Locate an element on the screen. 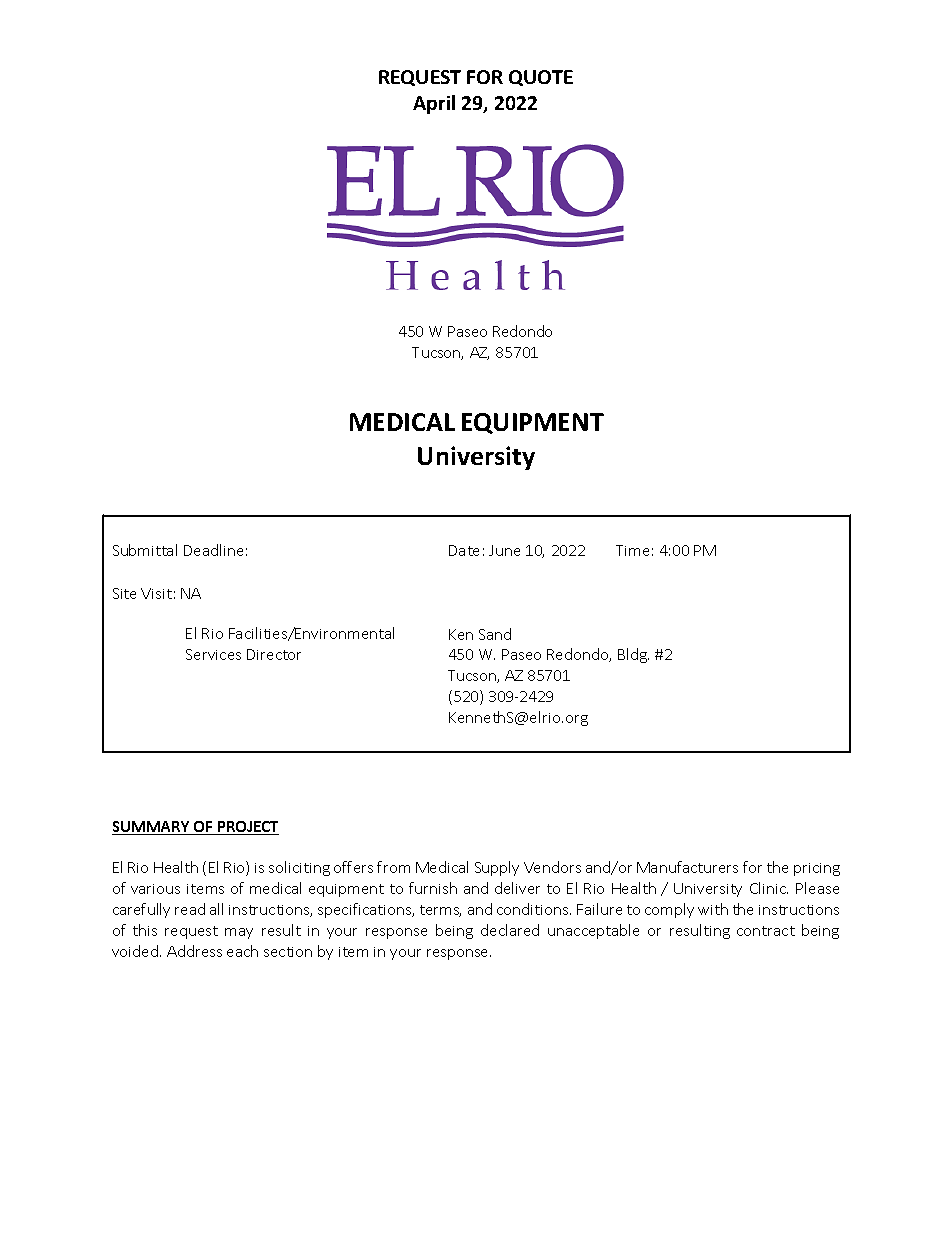 The image size is (952, 1233). Sand is located at coordinates (495, 634).
